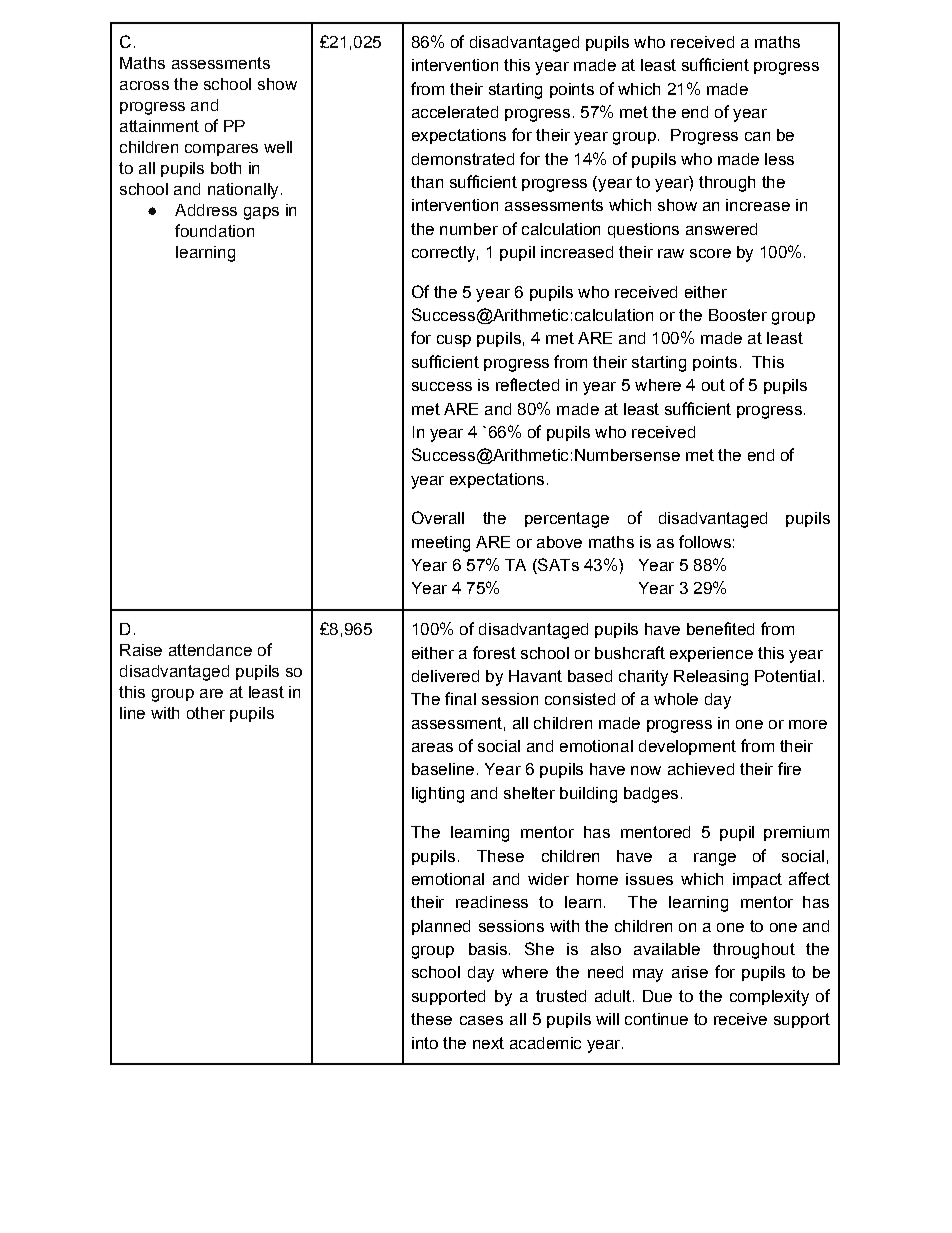 The height and width of the document is (1233, 952). What do you see at coordinates (206, 713) in the document?
I see `other` at bounding box center [206, 713].
